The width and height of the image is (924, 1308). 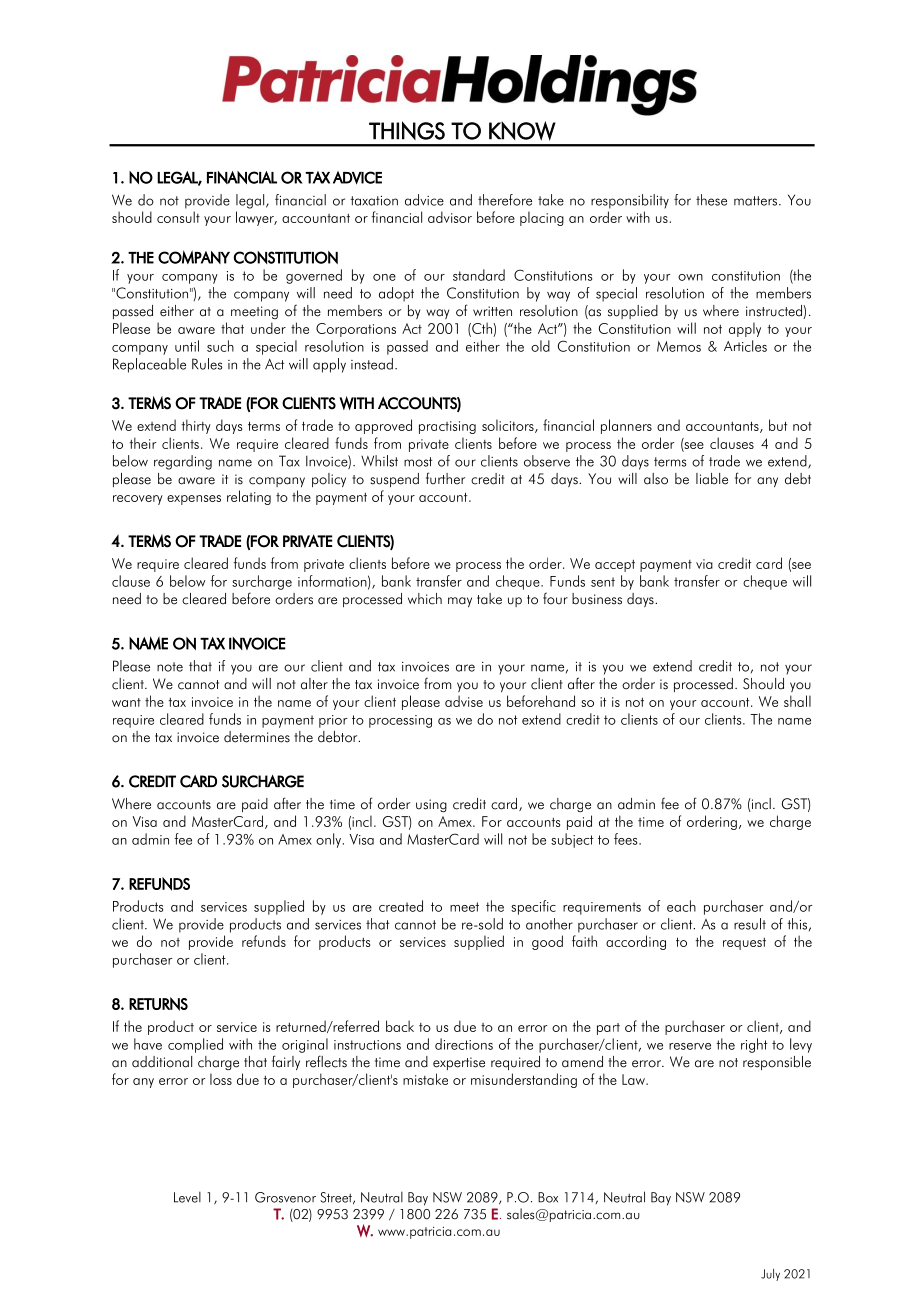 I want to click on note, so click(x=170, y=667).
